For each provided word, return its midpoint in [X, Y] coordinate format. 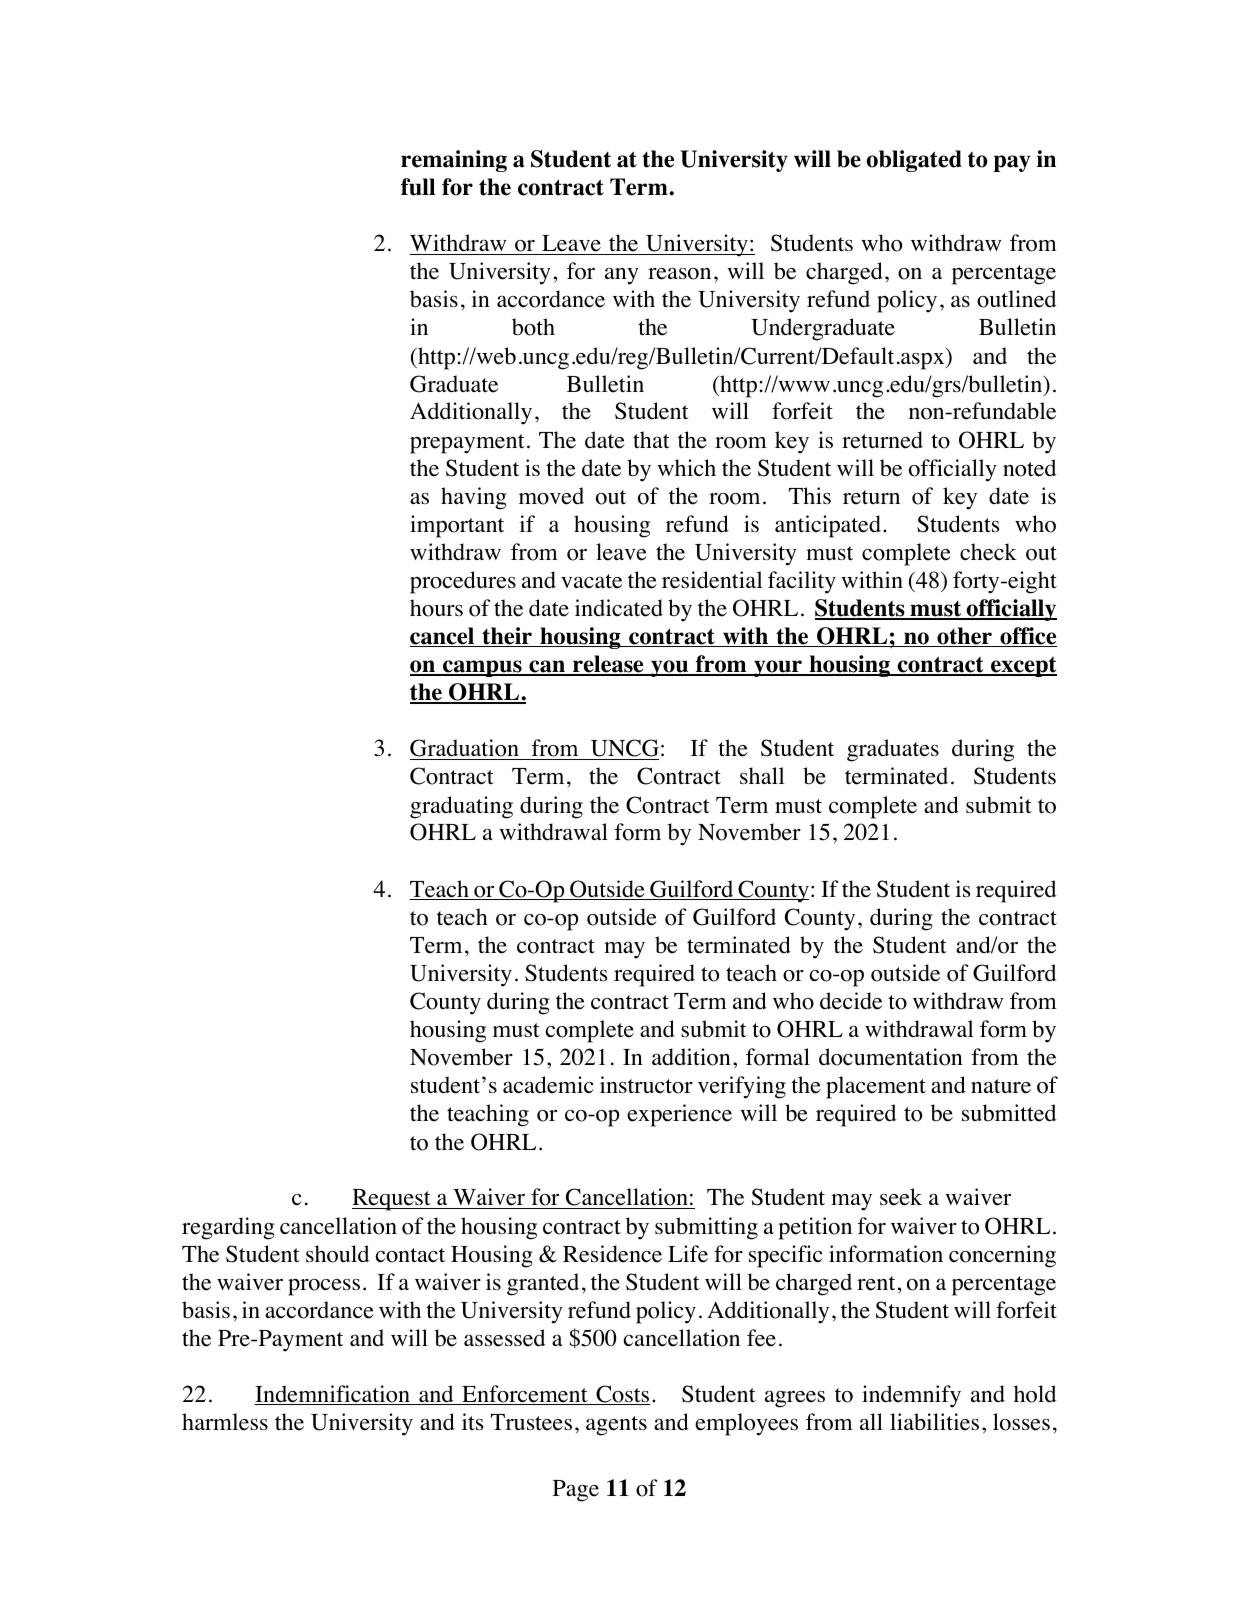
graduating [461, 807]
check [988, 552]
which [686, 467]
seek [901, 1197]
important [457, 526]
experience [679, 1115]
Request [392, 1200]
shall [762, 775]
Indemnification [333, 1395]
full [418, 187]
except [1023, 667]
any [622, 276]
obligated [914, 161]
